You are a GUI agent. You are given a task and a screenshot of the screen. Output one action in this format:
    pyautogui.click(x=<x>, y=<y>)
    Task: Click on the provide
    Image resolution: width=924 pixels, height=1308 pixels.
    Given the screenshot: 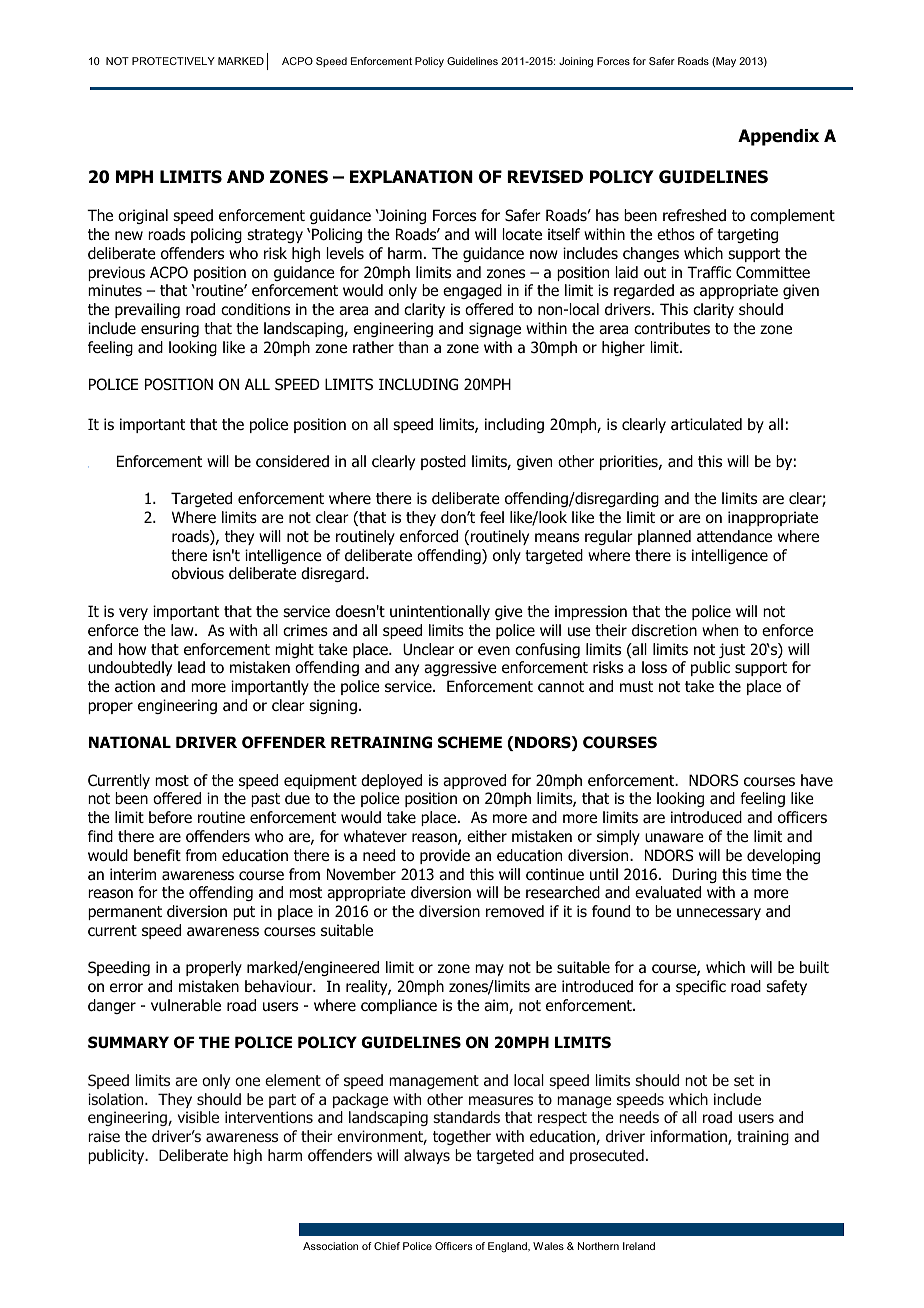 What is the action you would take?
    pyautogui.click(x=445, y=856)
